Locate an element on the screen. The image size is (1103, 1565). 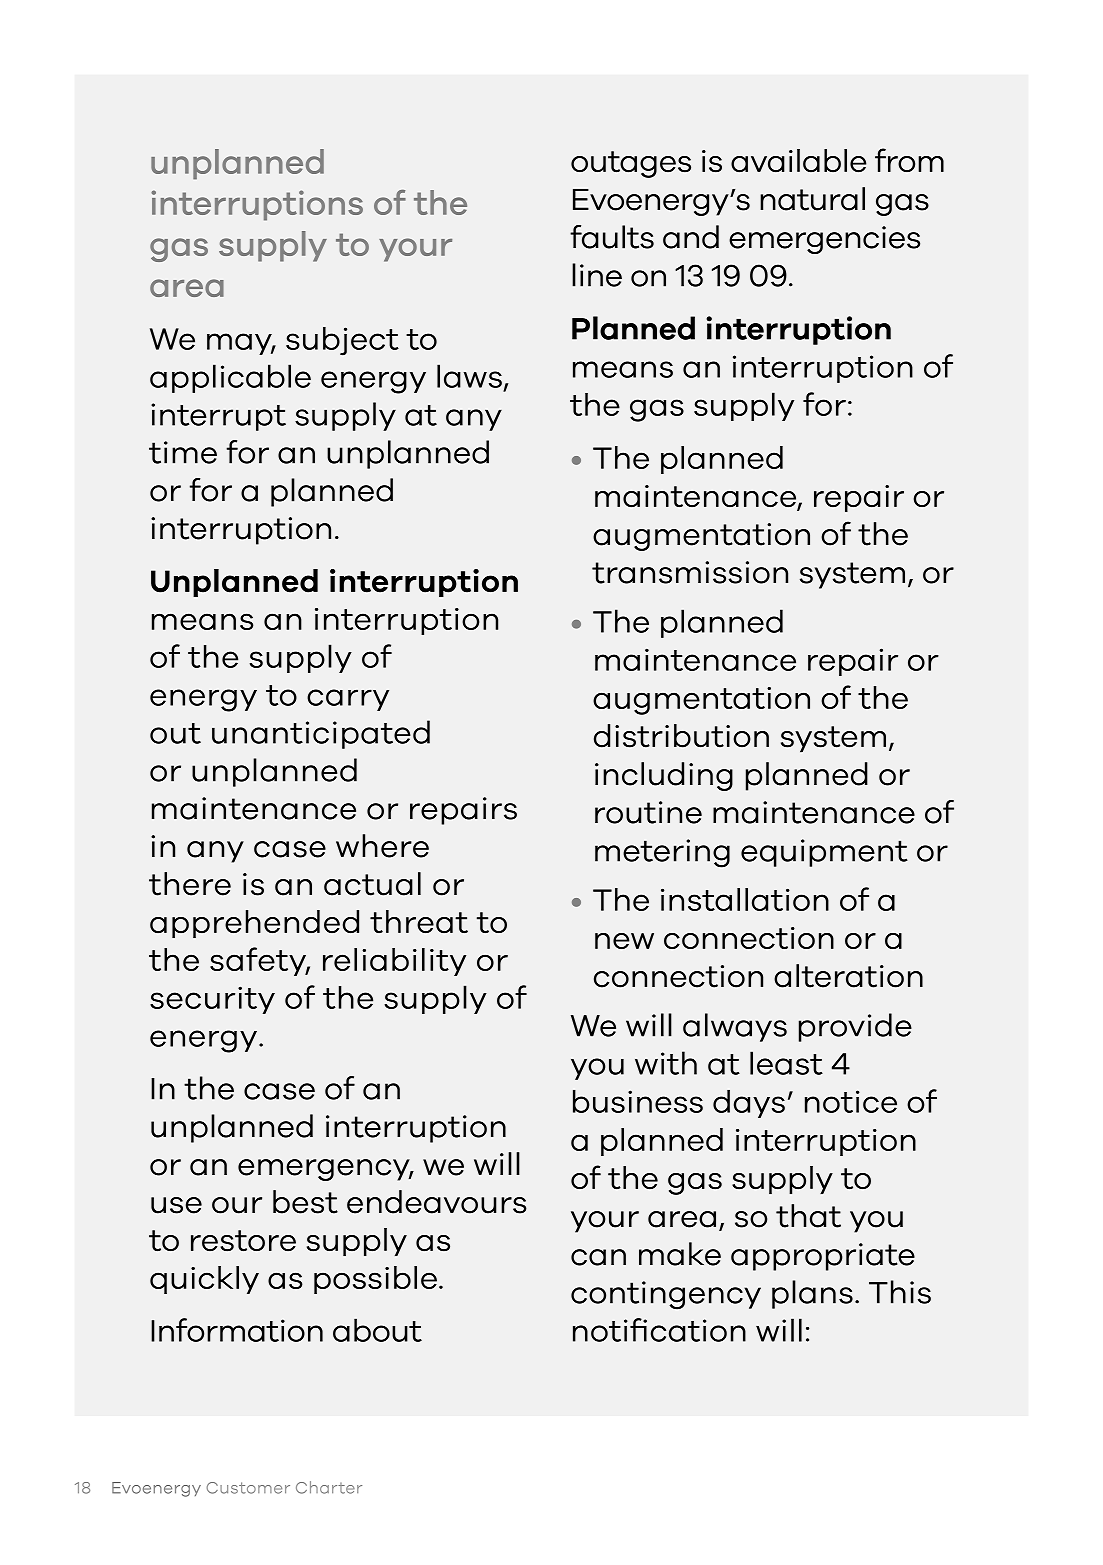
subject is located at coordinates (342, 341).
